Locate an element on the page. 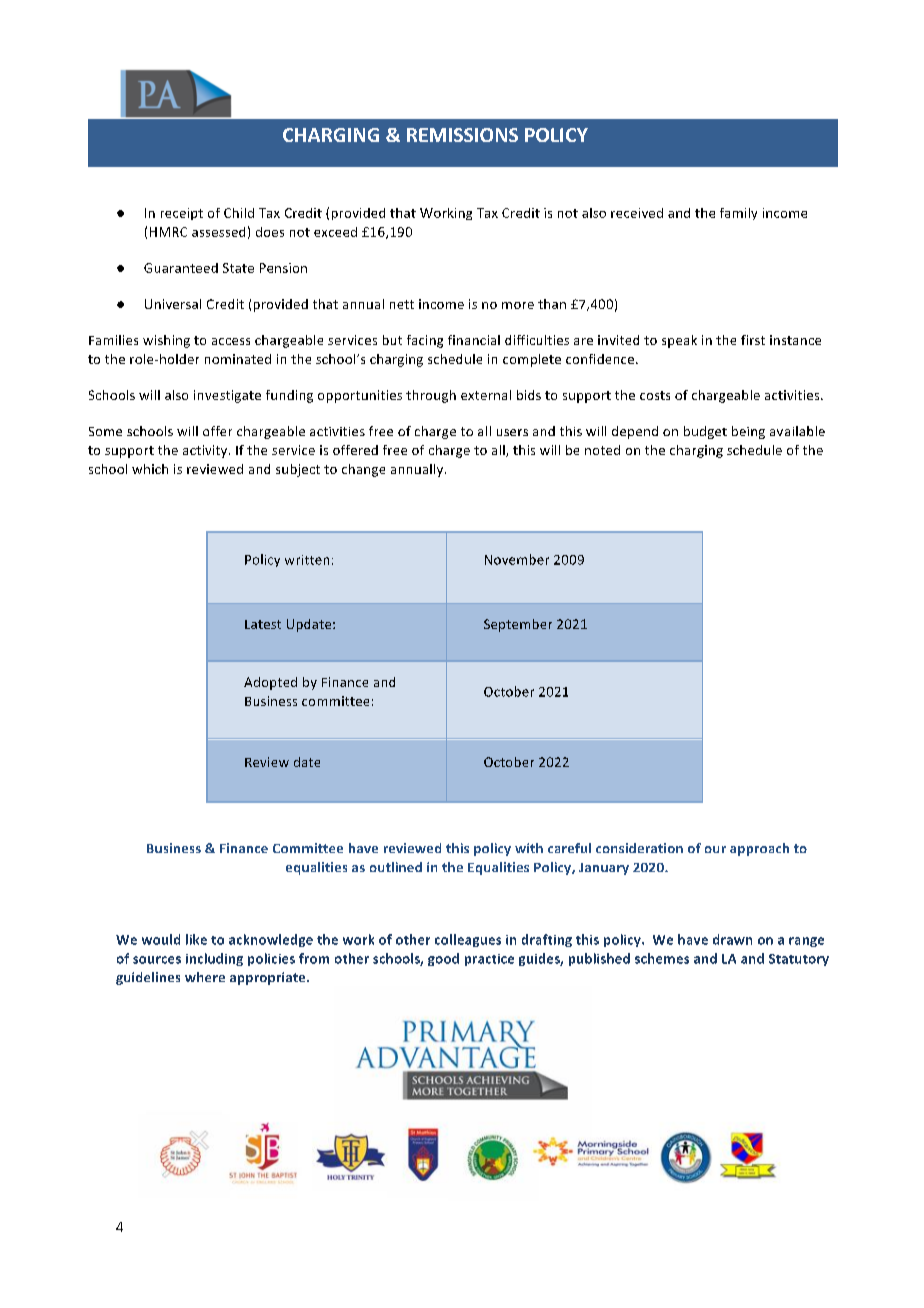 The height and width of the page is (1308, 924). November is located at coordinates (517, 559).
